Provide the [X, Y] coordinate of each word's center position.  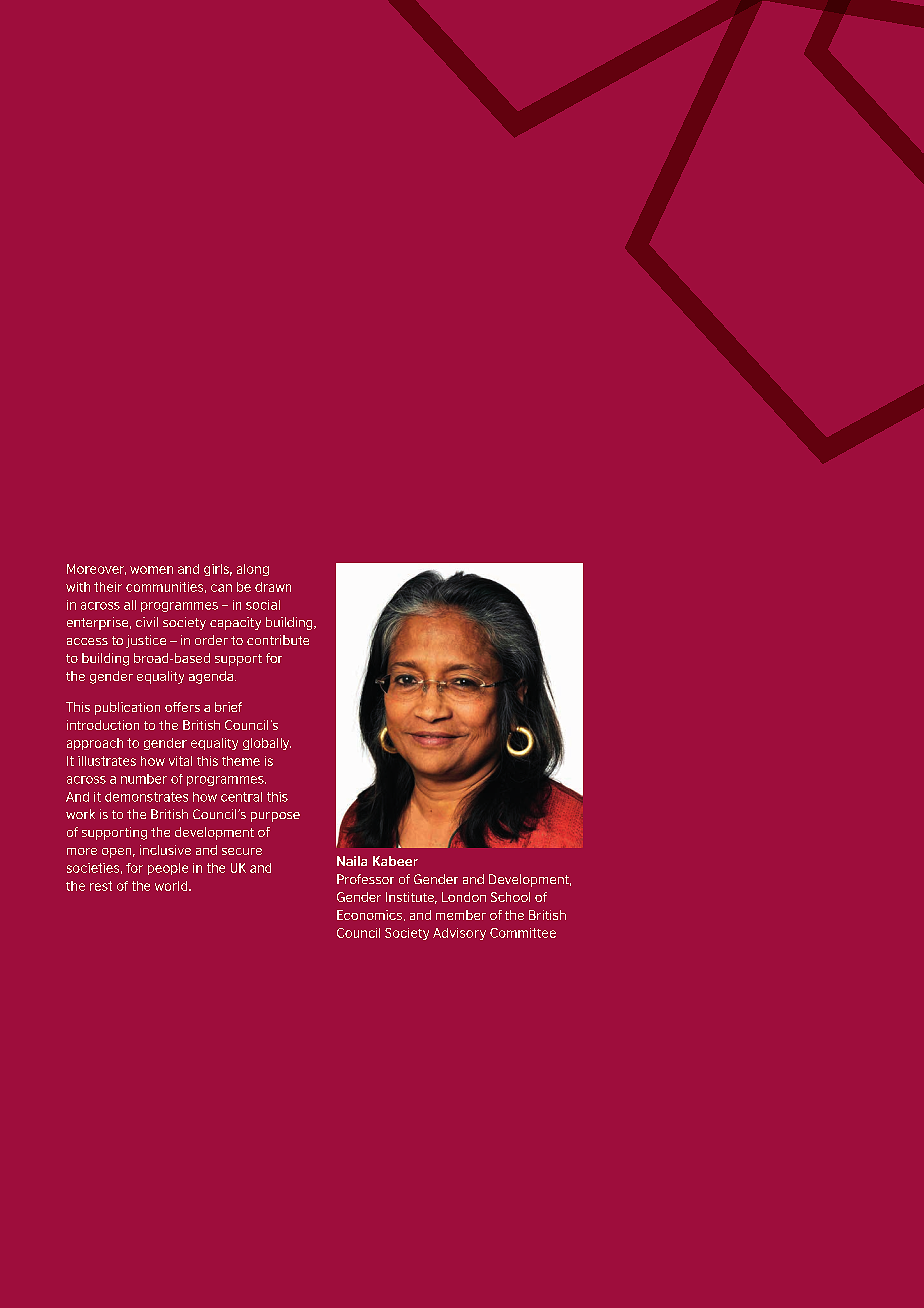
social [263, 605]
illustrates [107, 761]
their [108, 587]
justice [146, 641]
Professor [365, 879]
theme [241, 761]
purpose [275, 817]
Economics [369, 915]
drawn [273, 587]
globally [267, 744]
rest [101, 886]
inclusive [165, 850]
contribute [278, 640]
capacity [235, 623]
